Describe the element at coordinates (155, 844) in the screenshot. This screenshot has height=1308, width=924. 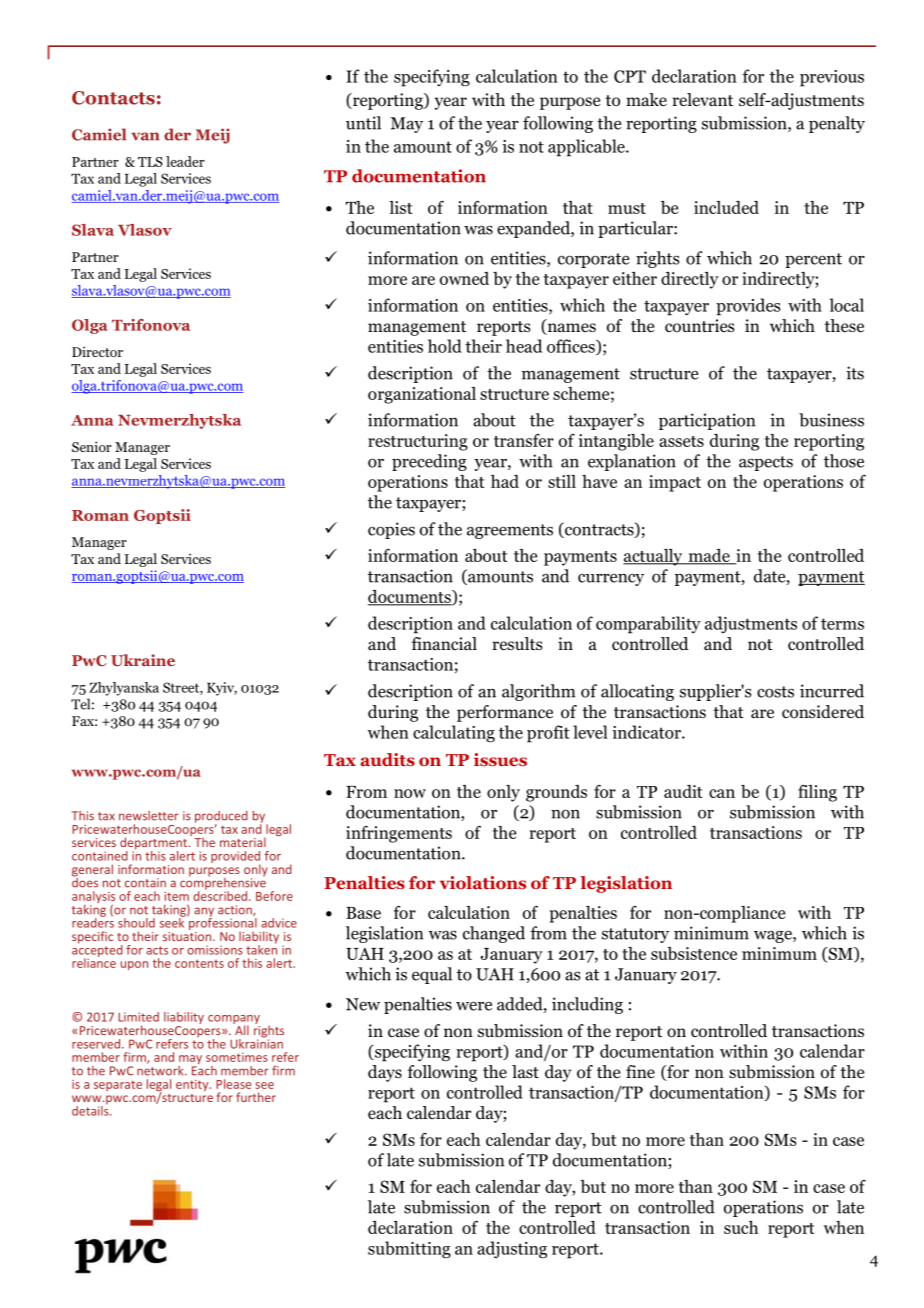
I see `department` at that location.
